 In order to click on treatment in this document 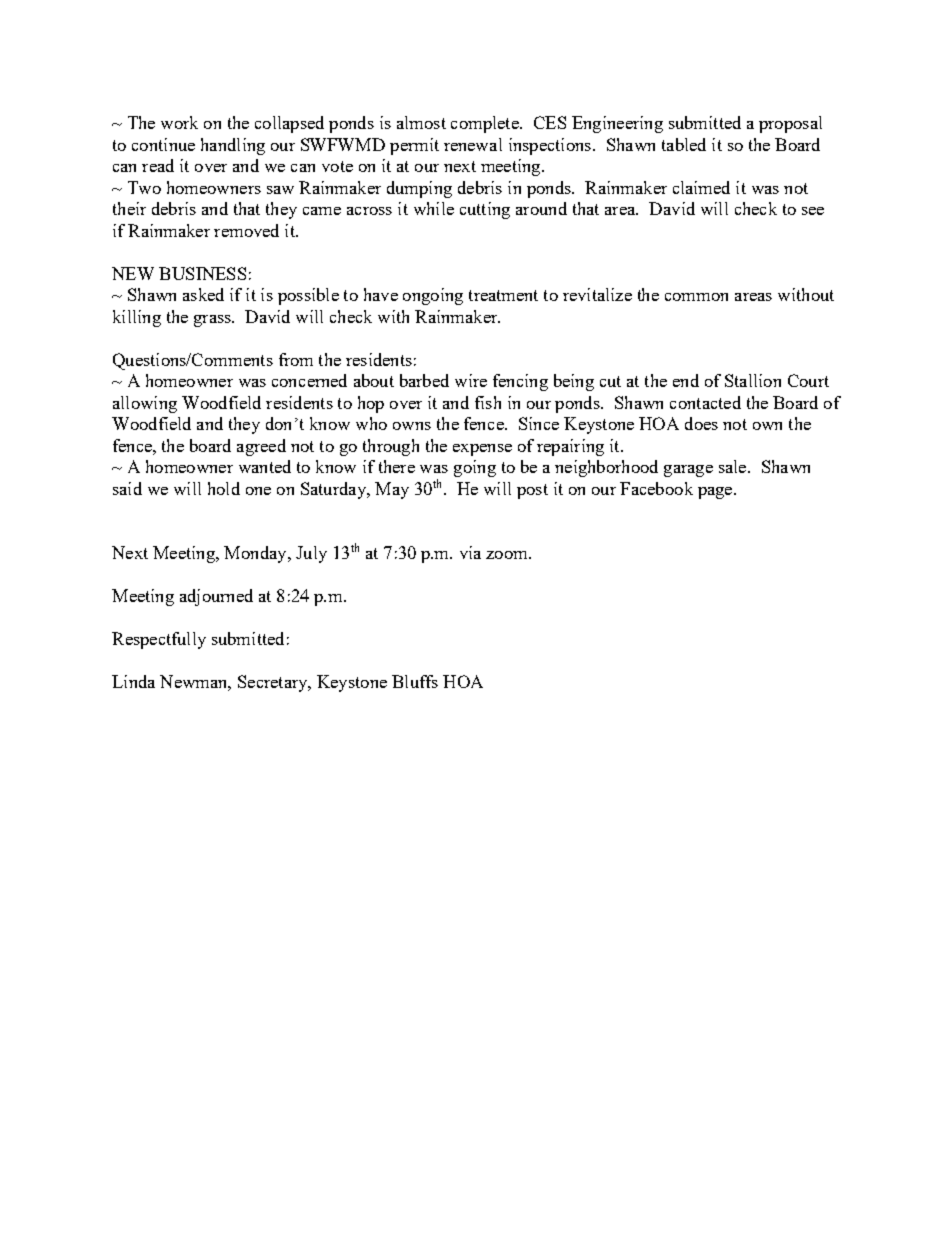, I will do `click(503, 295)`.
